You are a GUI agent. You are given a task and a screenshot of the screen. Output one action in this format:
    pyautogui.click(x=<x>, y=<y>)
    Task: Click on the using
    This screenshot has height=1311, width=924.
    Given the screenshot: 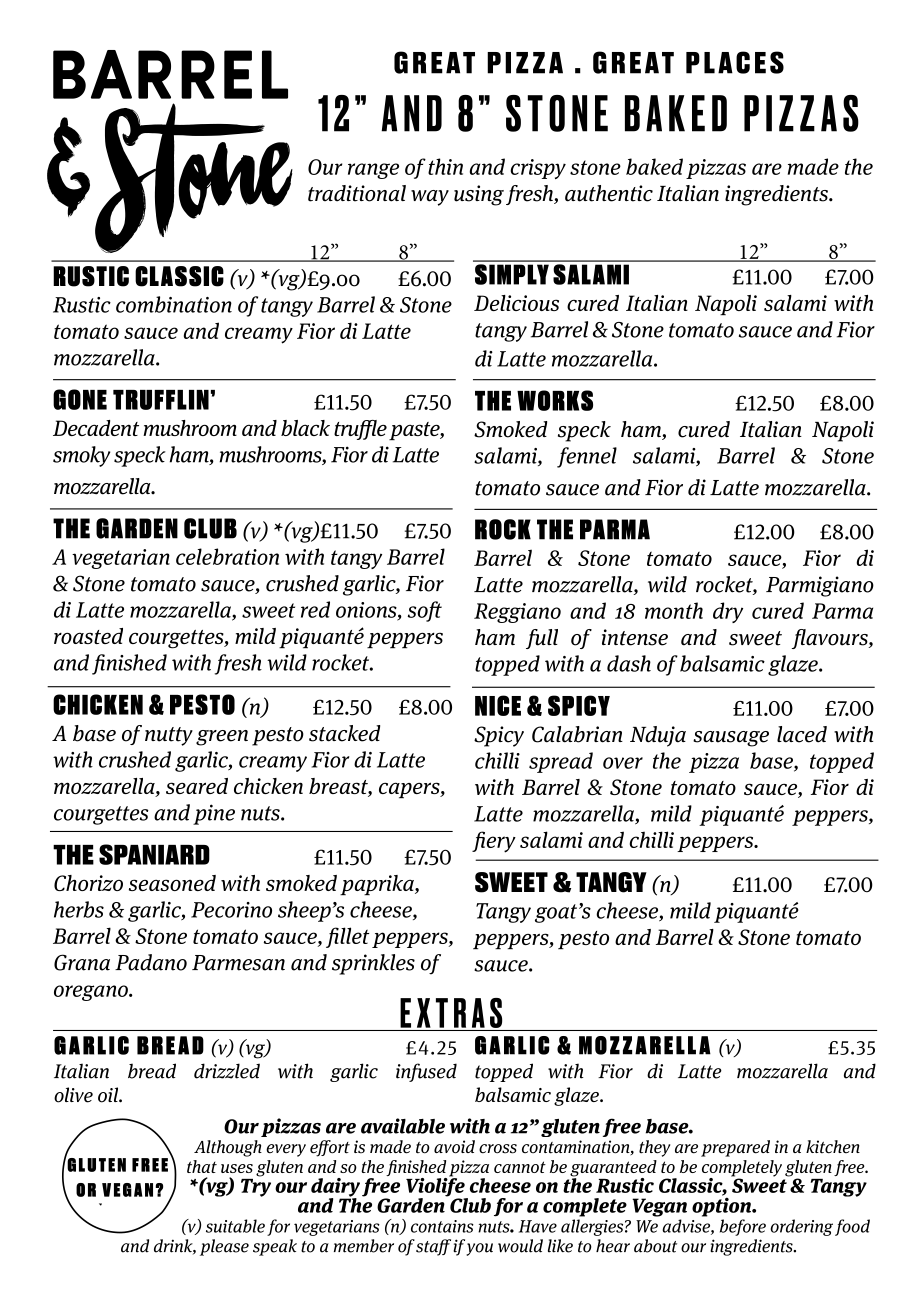 What is the action you would take?
    pyautogui.click(x=479, y=195)
